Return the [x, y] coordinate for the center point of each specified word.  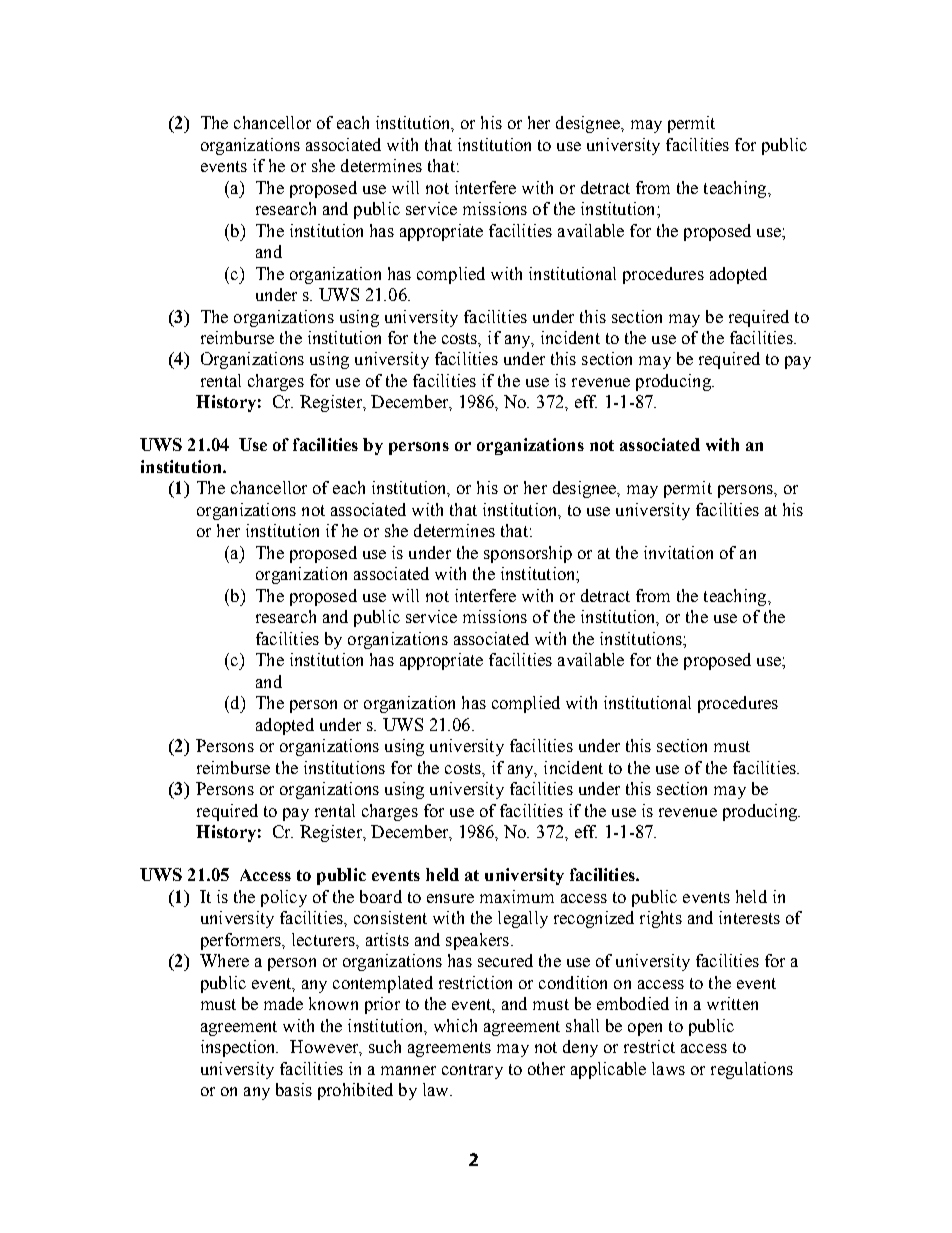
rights [661, 919]
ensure [450, 898]
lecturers [324, 939]
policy [284, 898]
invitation [678, 552]
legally [523, 919]
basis [294, 1089]
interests [749, 917]
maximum [517, 896]
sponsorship [528, 554]
